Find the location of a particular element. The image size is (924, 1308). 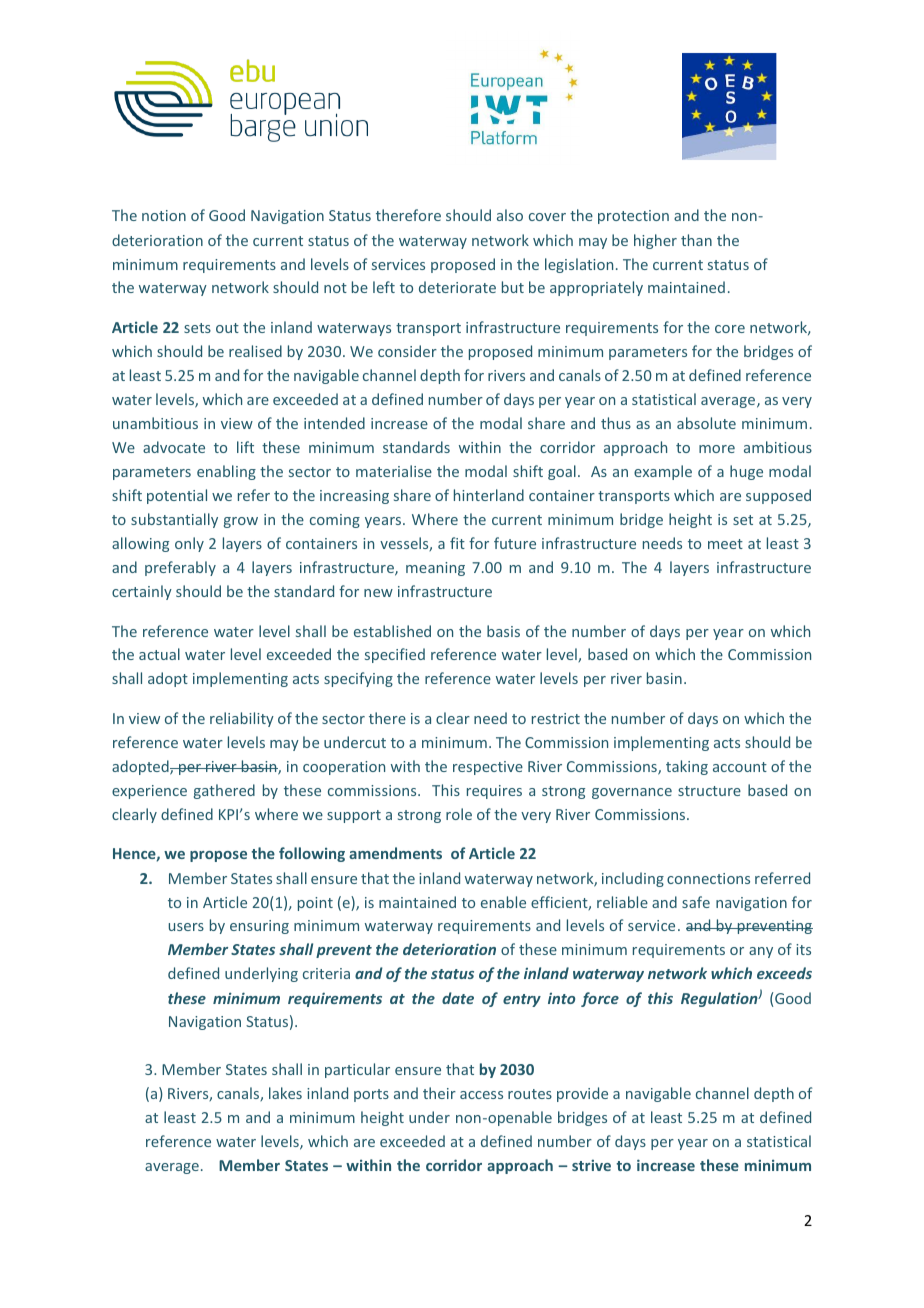

meet is located at coordinates (725, 544).
